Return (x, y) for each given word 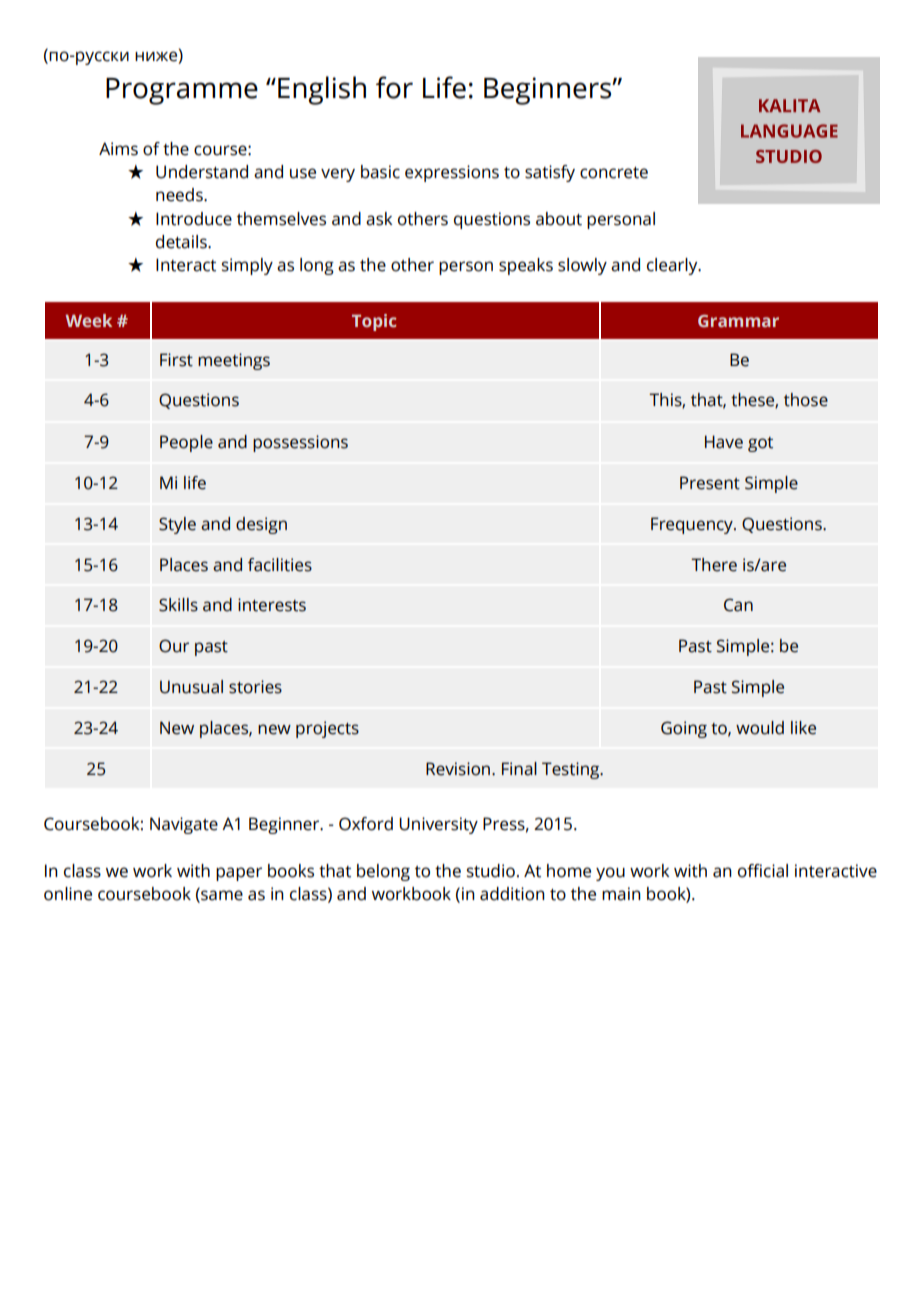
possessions (300, 443)
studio (491, 871)
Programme (182, 91)
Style (177, 525)
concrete (614, 173)
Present (710, 483)
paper (239, 874)
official (763, 871)
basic (380, 172)
